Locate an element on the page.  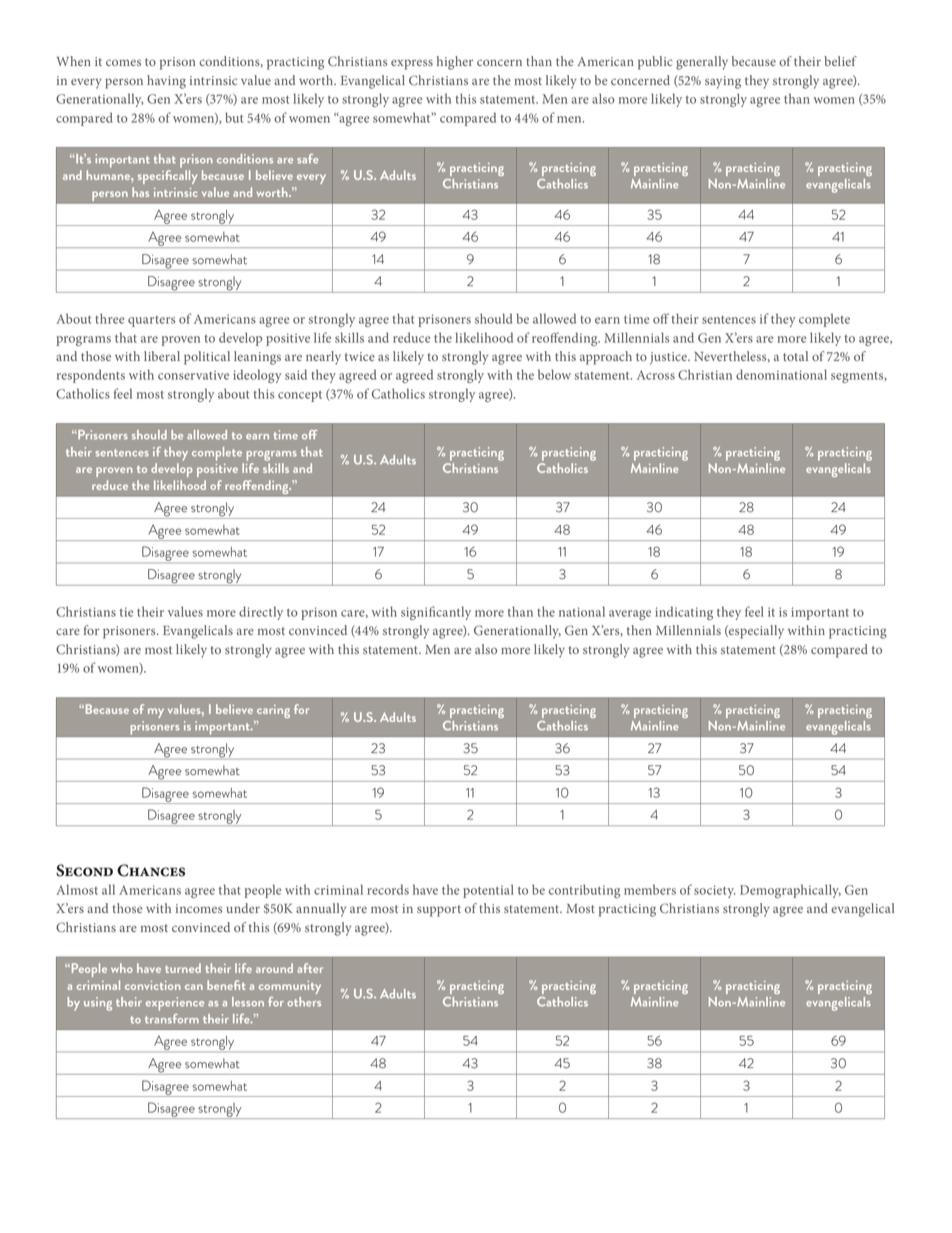
indicating is located at coordinates (684, 613).
